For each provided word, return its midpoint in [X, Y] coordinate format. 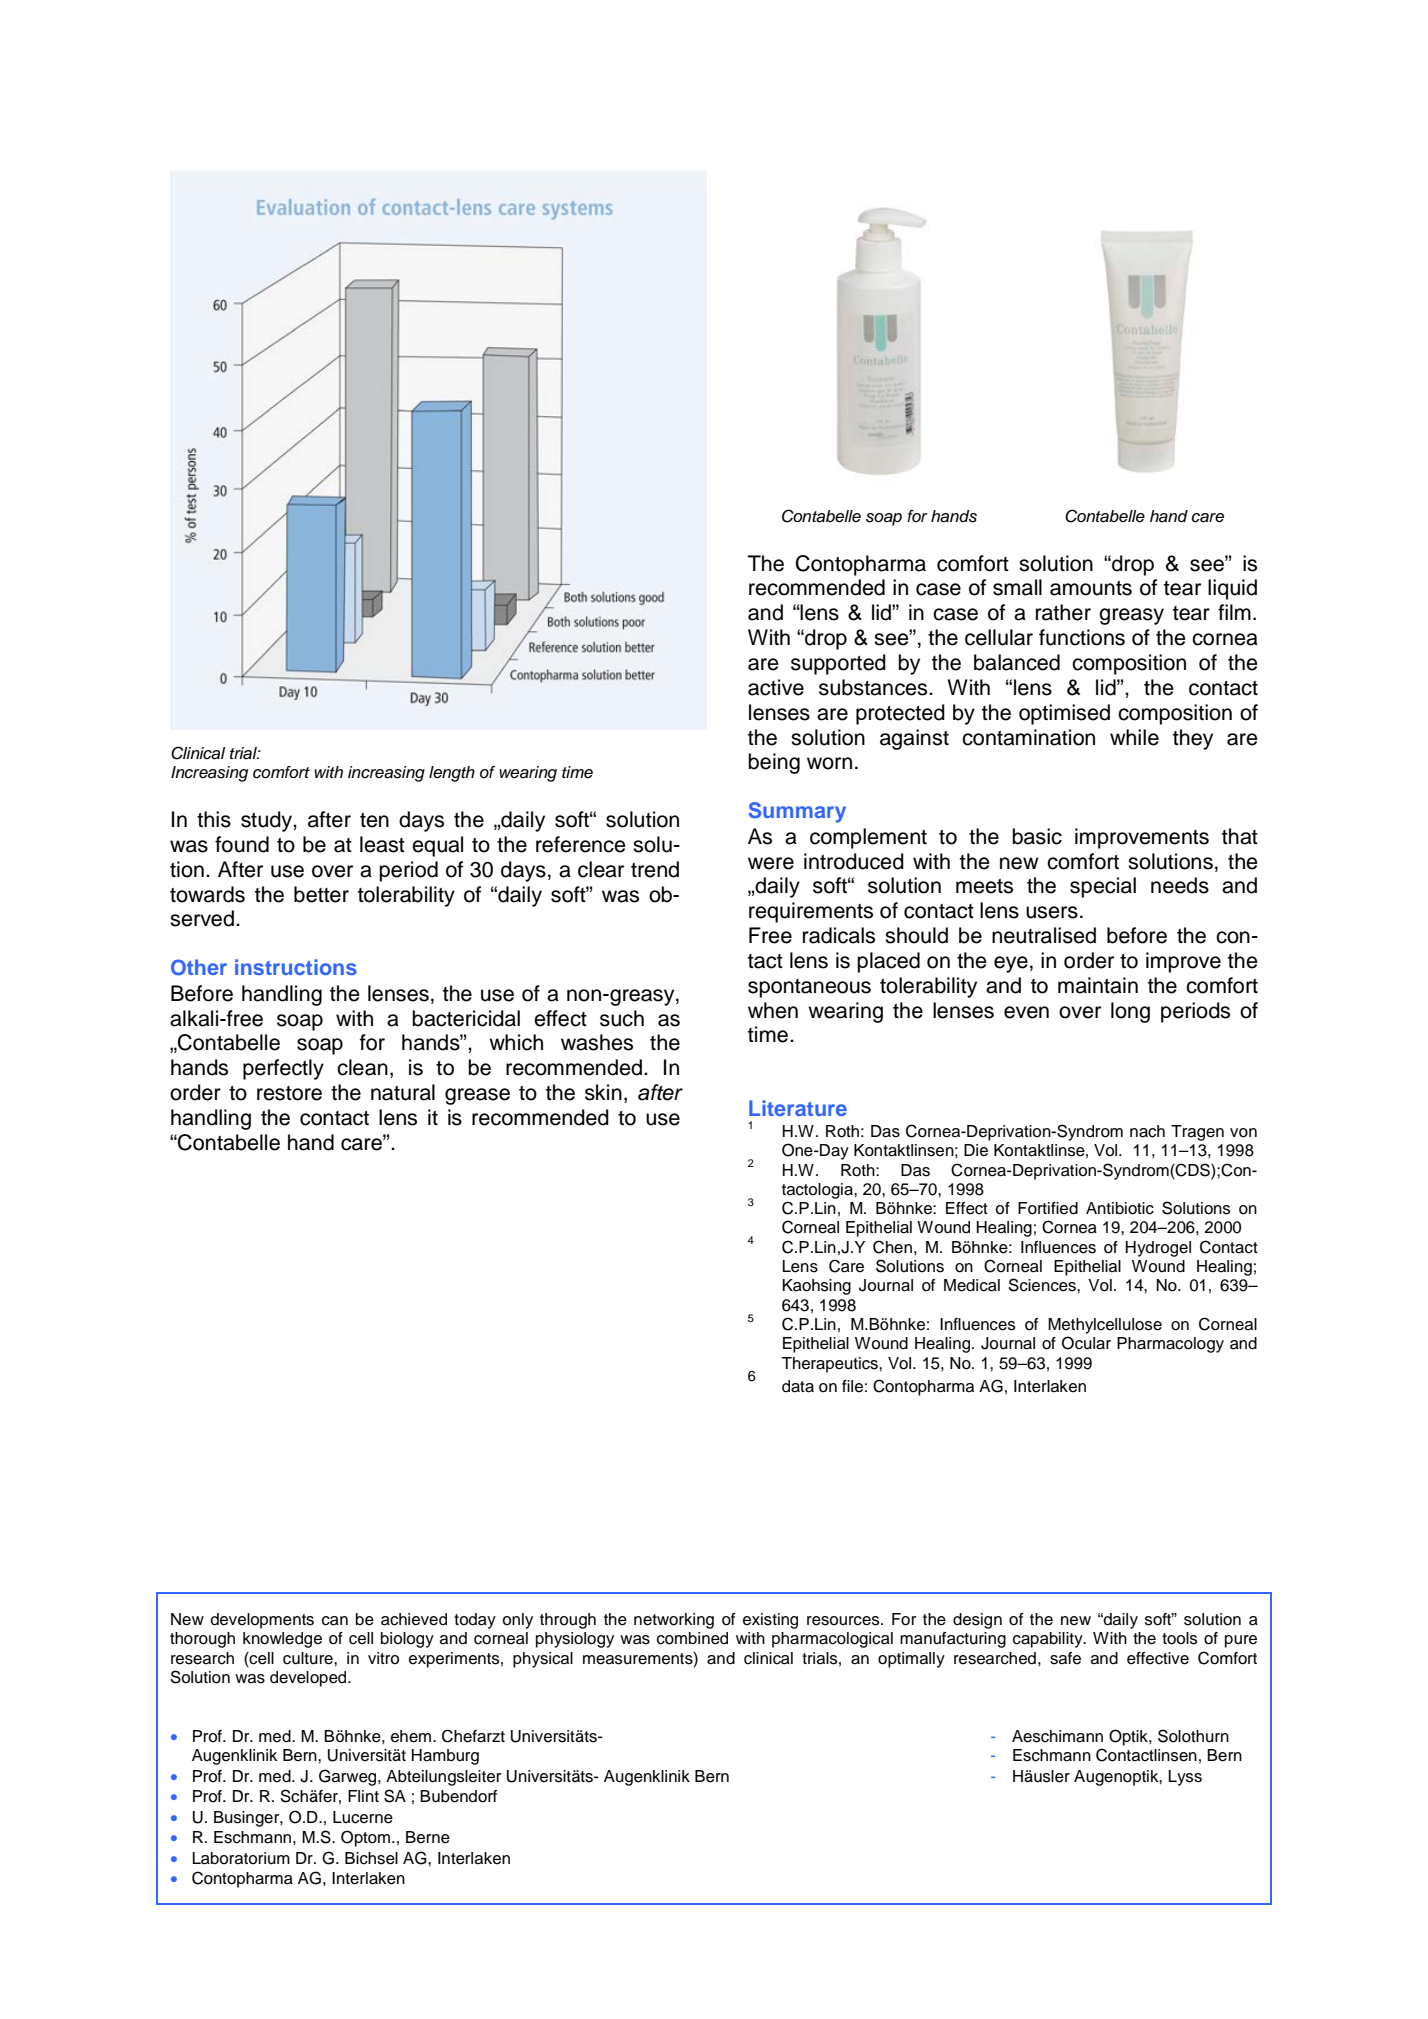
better [321, 894]
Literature [798, 1108]
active [776, 687]
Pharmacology [1170, 1345]
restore [289, 1093]
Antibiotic [1120, 1208]
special [1103, 887]
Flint [363, 1796]
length [452, 774]
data [798, 1386]
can [335, 1621]
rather [1063, 612]
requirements [811, 912]
